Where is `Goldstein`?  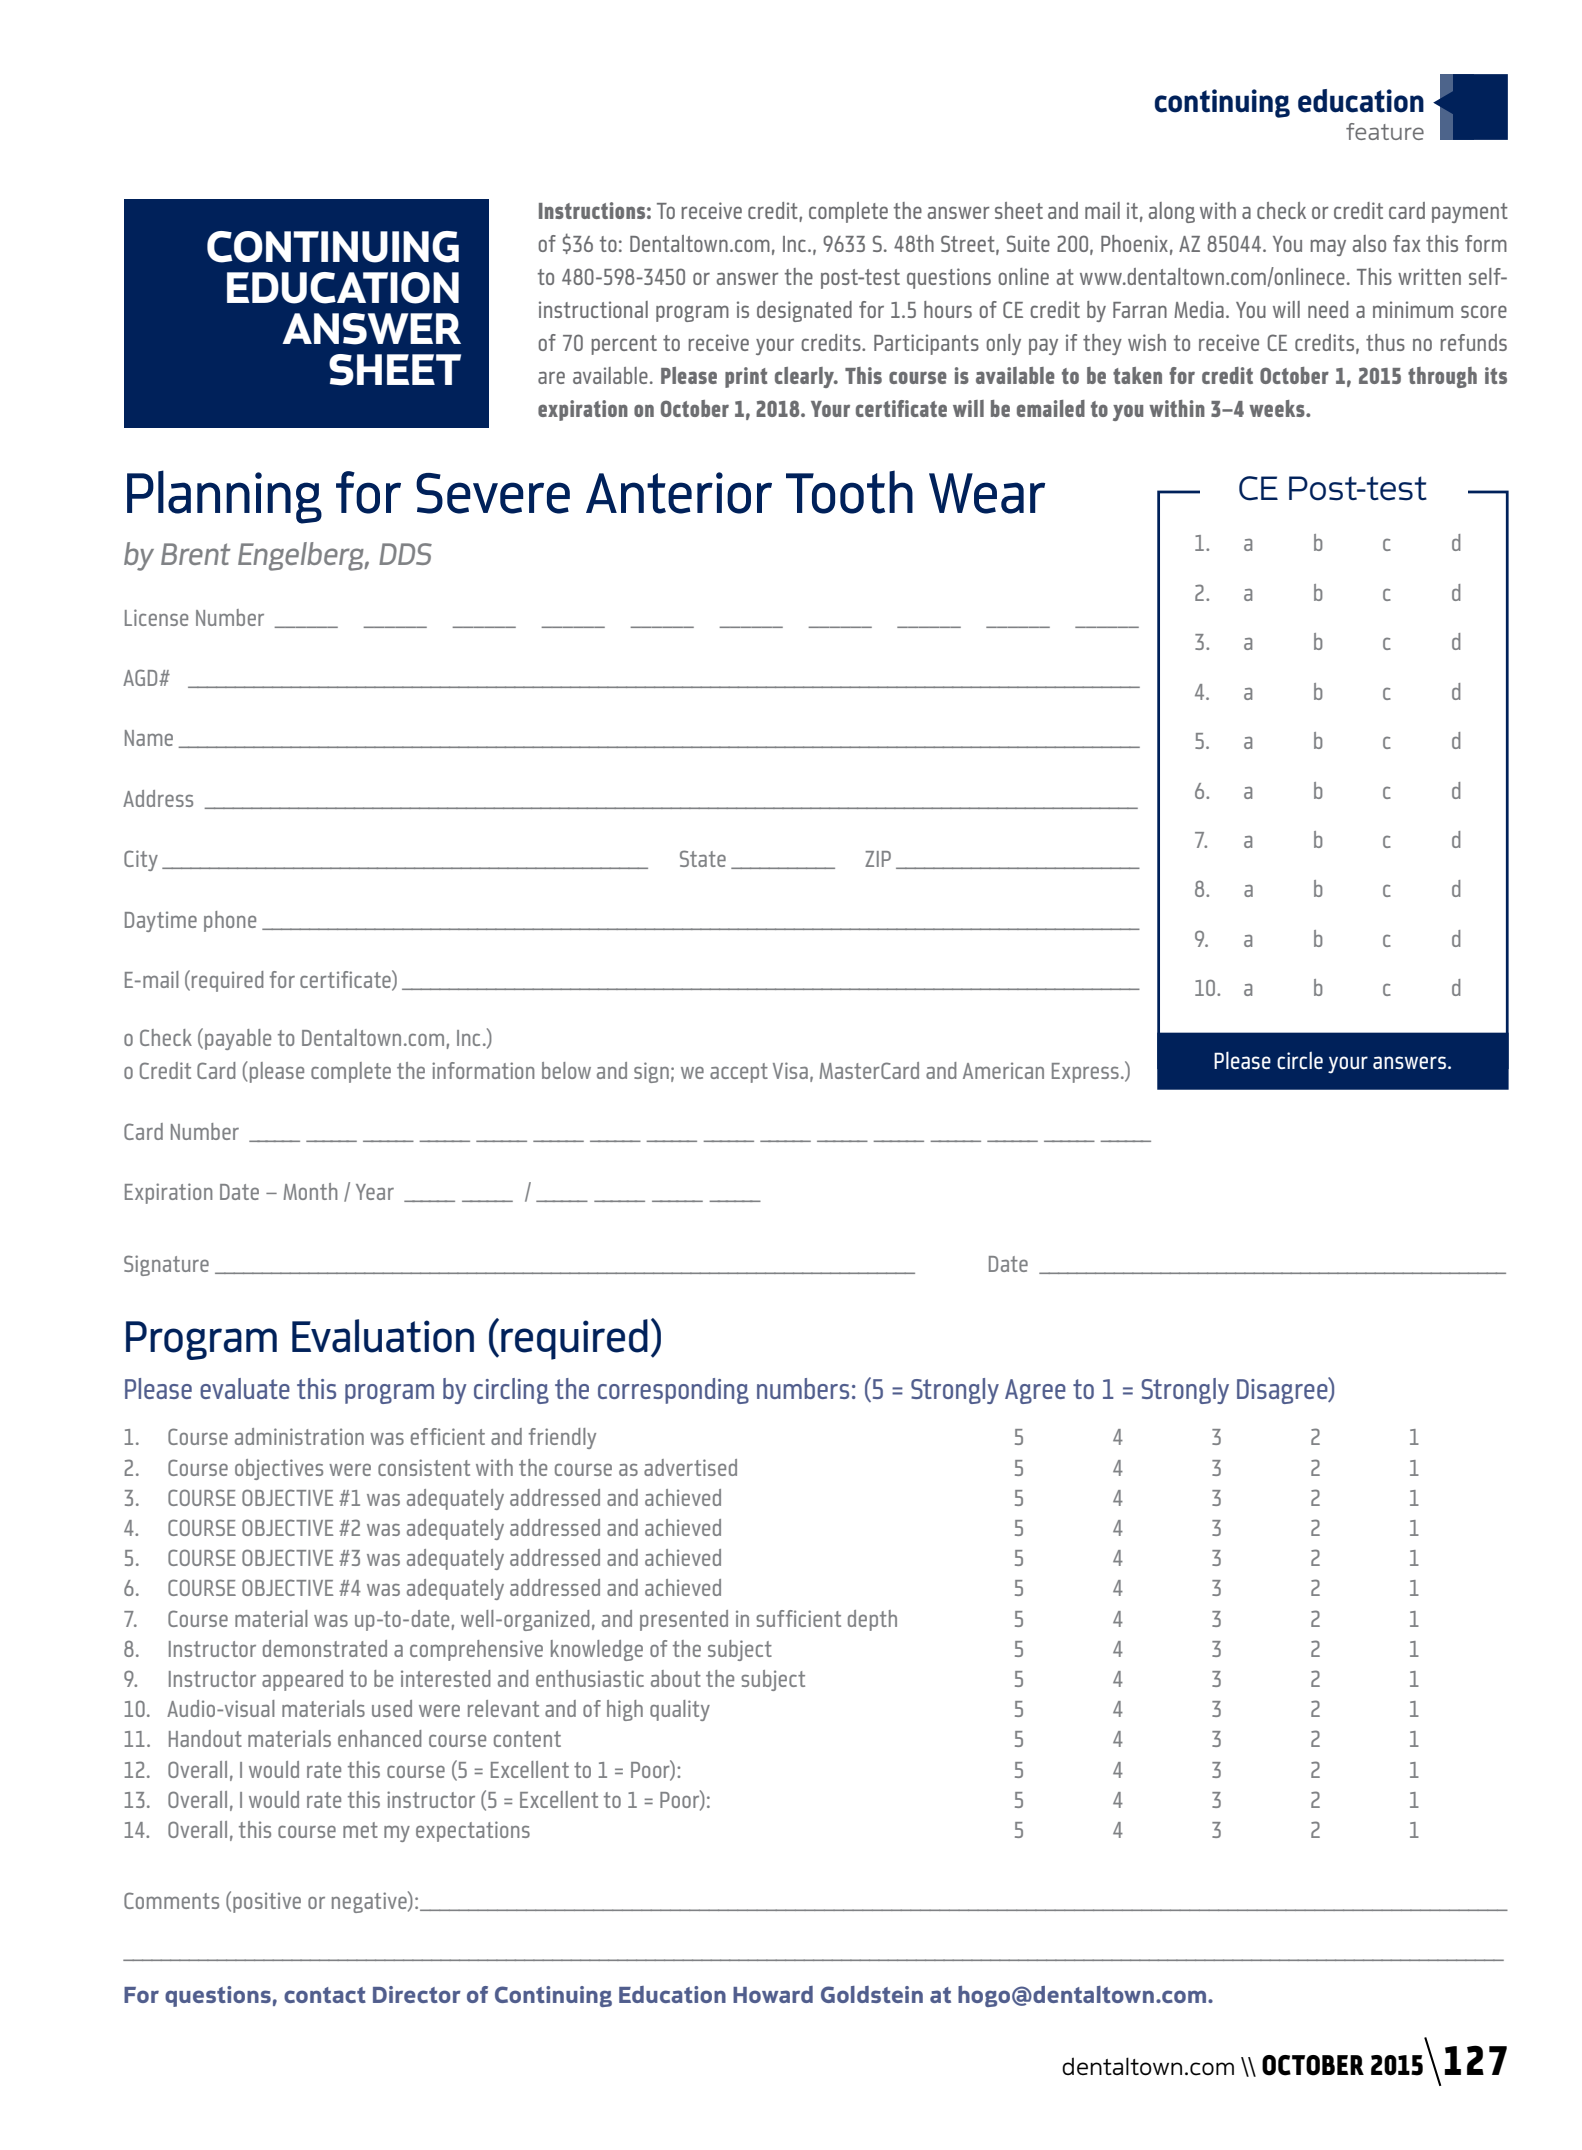
Goldstein is located at coordinates (872, 1994).
